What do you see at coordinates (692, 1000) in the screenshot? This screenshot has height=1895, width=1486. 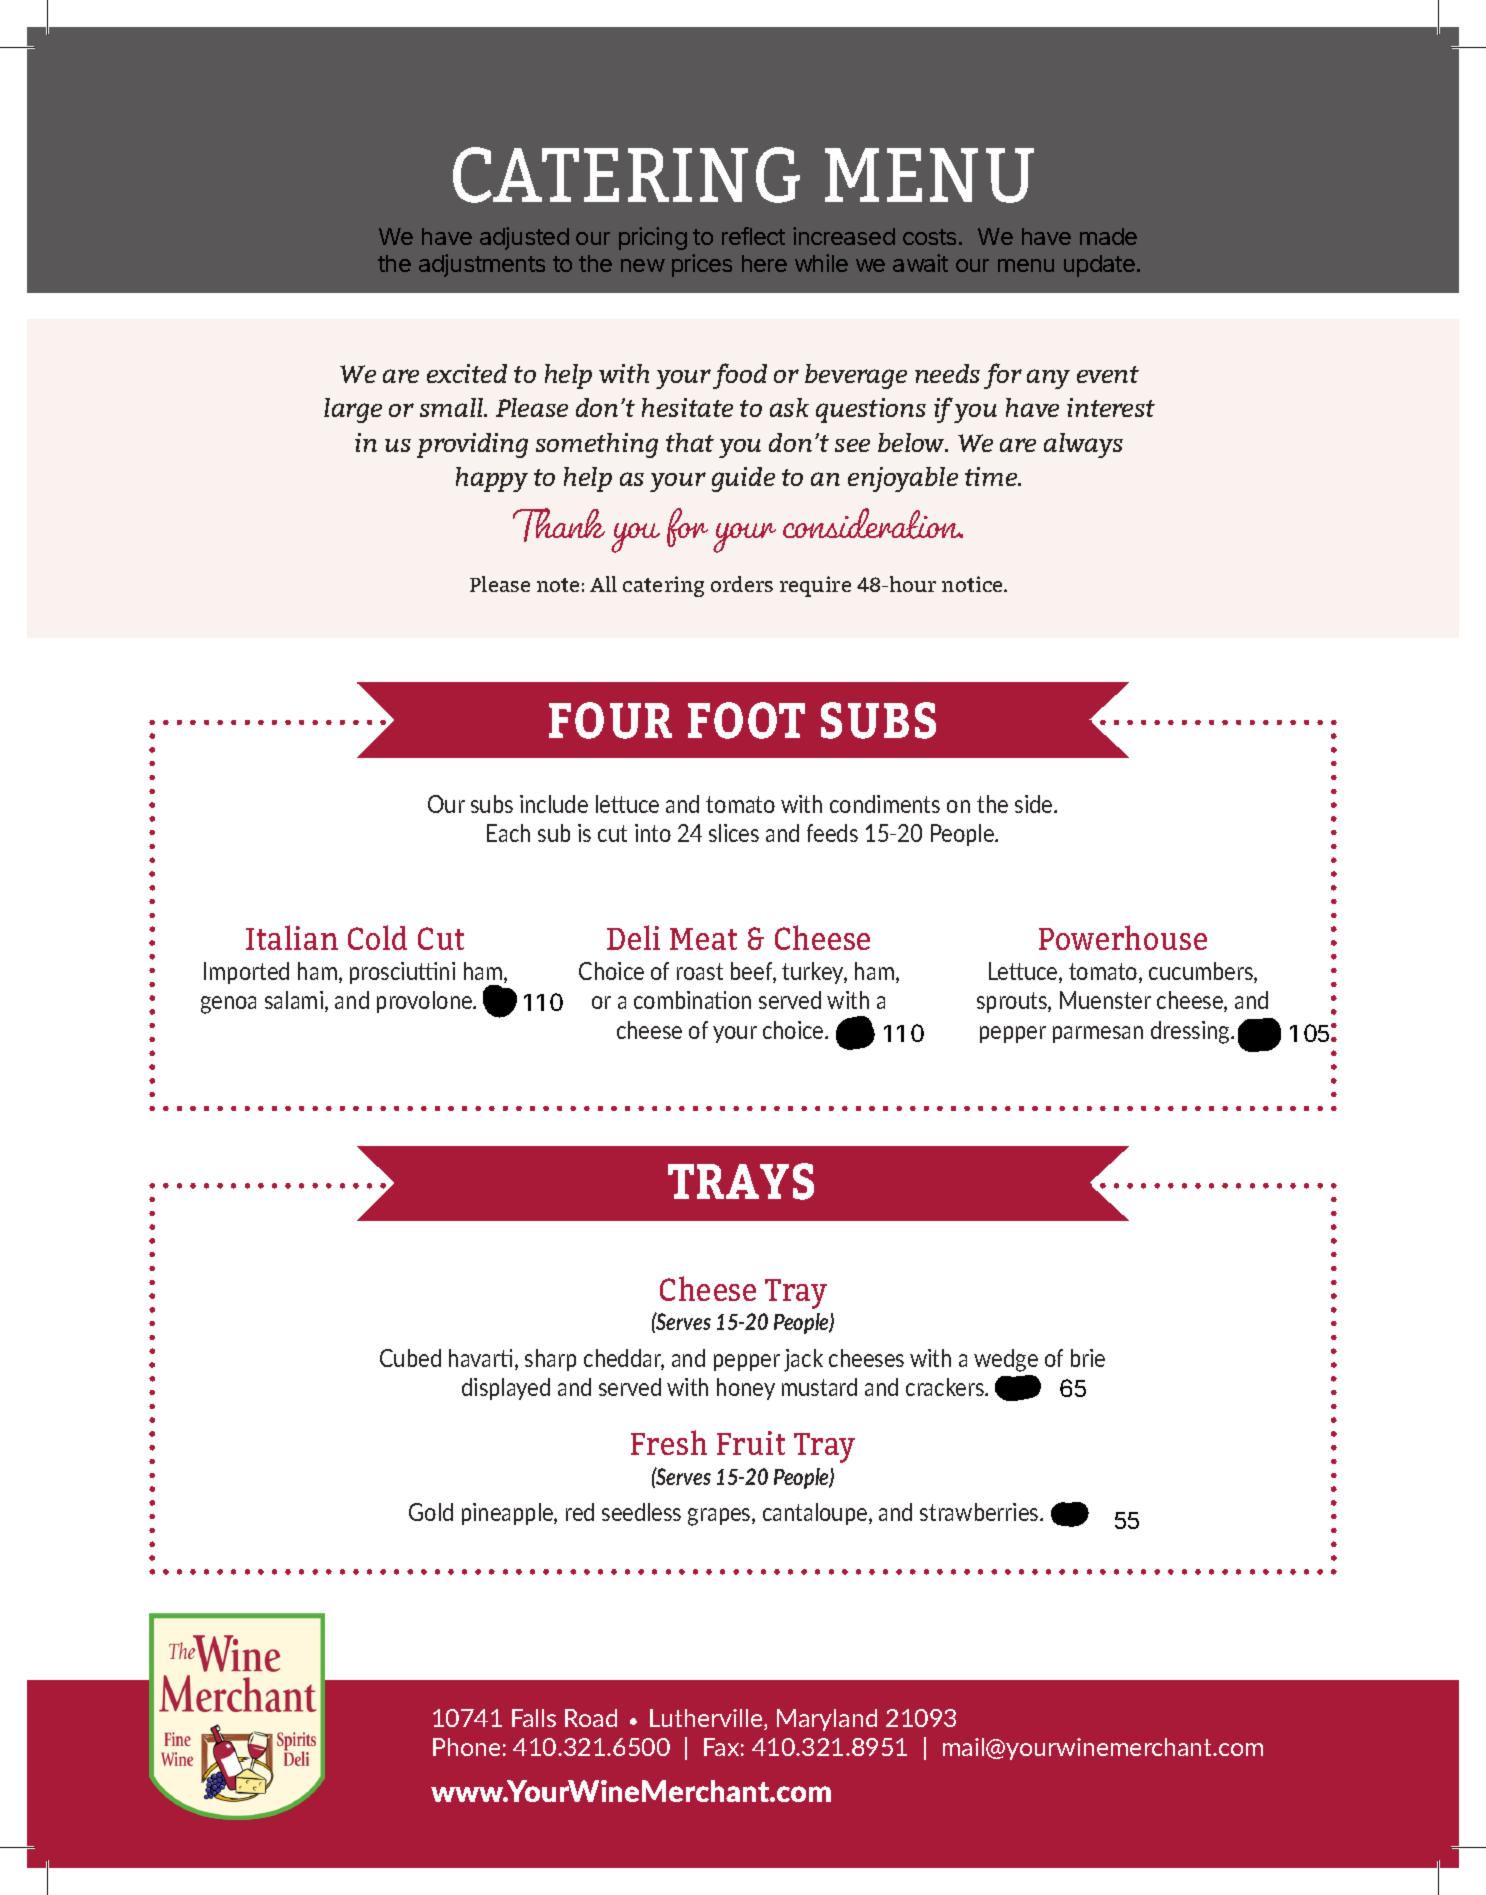 I see `combination` at bounding box center [692, 1000].
